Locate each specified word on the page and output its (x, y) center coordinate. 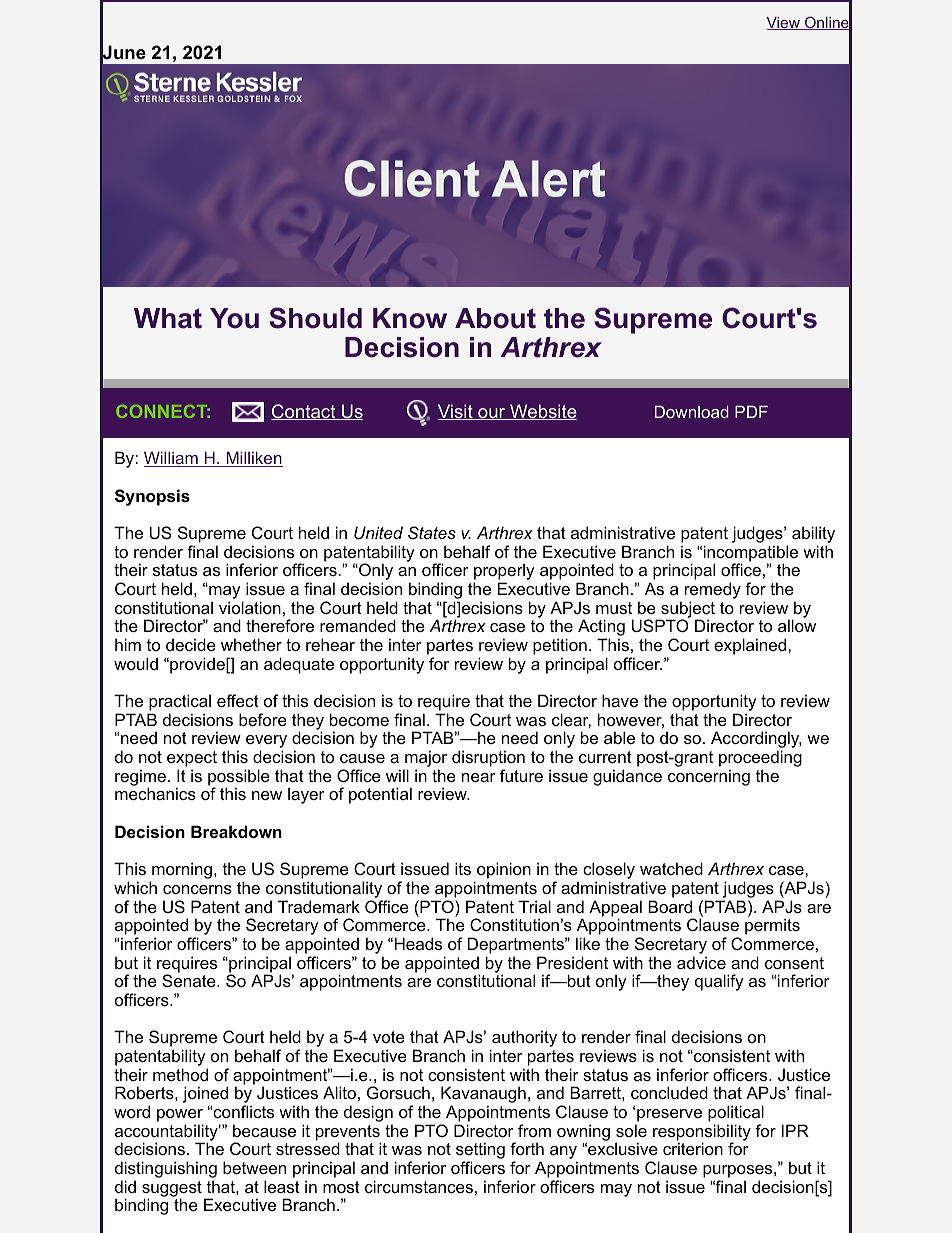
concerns (197, 889)
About (495, 318)
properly (504, 573)
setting (480, 1152)
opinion (504, 870)
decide (191, 644)
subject (687, 610)
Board (670, 906)
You (234, 318)
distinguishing (166, 1171)
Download (692, 411)
